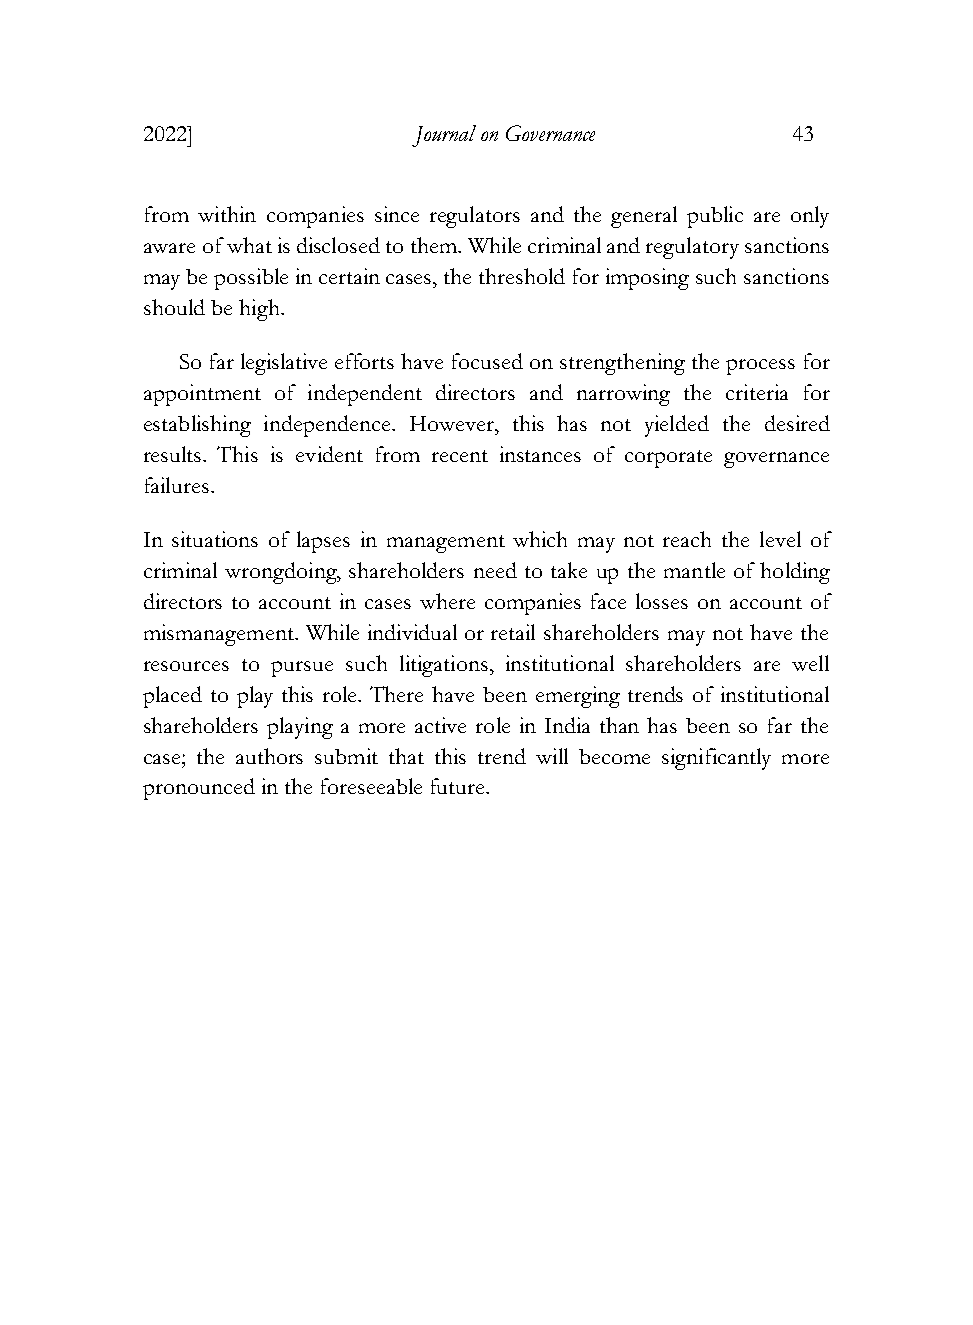 This image has height=1325, width=973. I want to click on public, so click(715, 217).
